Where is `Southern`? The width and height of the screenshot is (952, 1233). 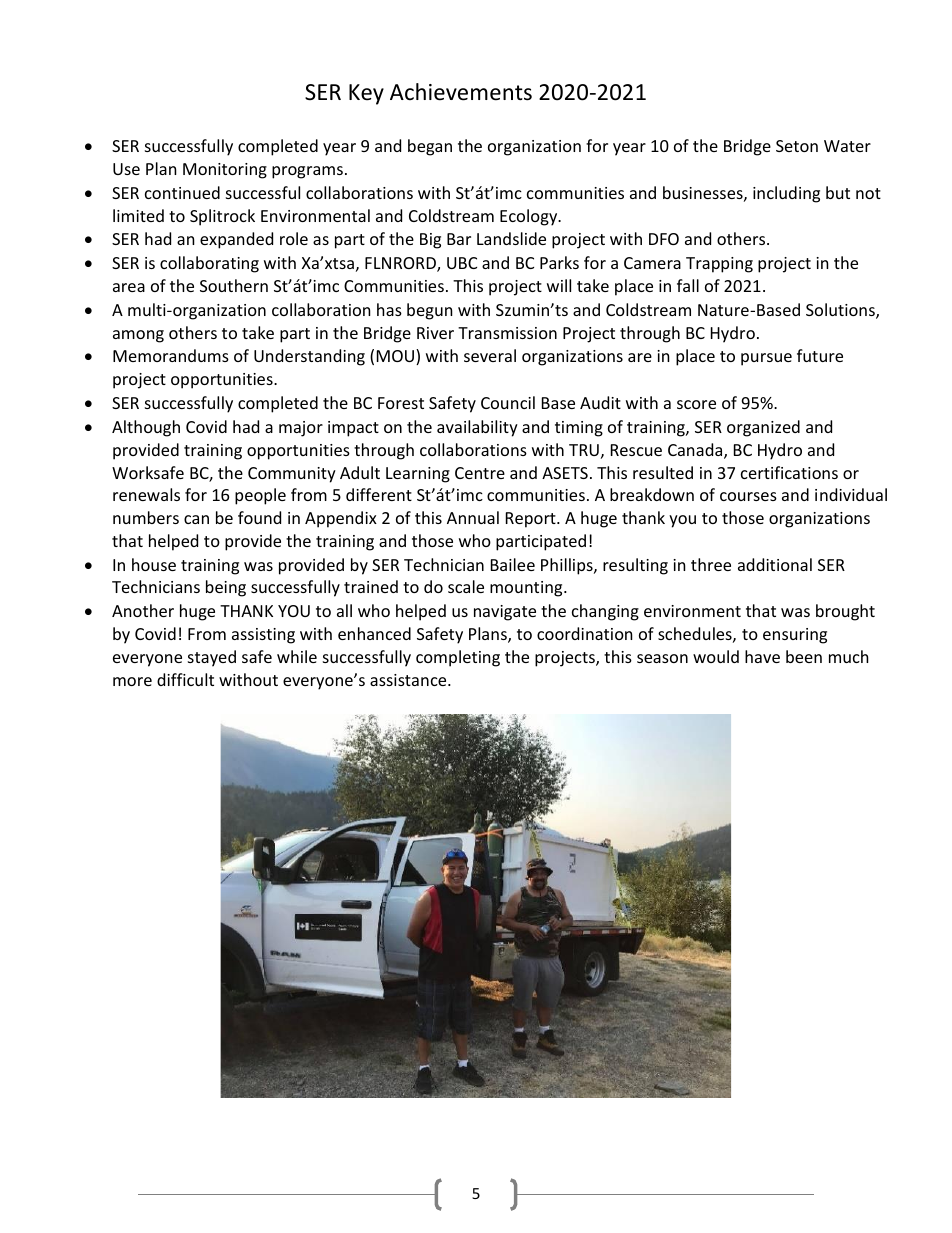
Southern is located at coordinates (234, 285).
